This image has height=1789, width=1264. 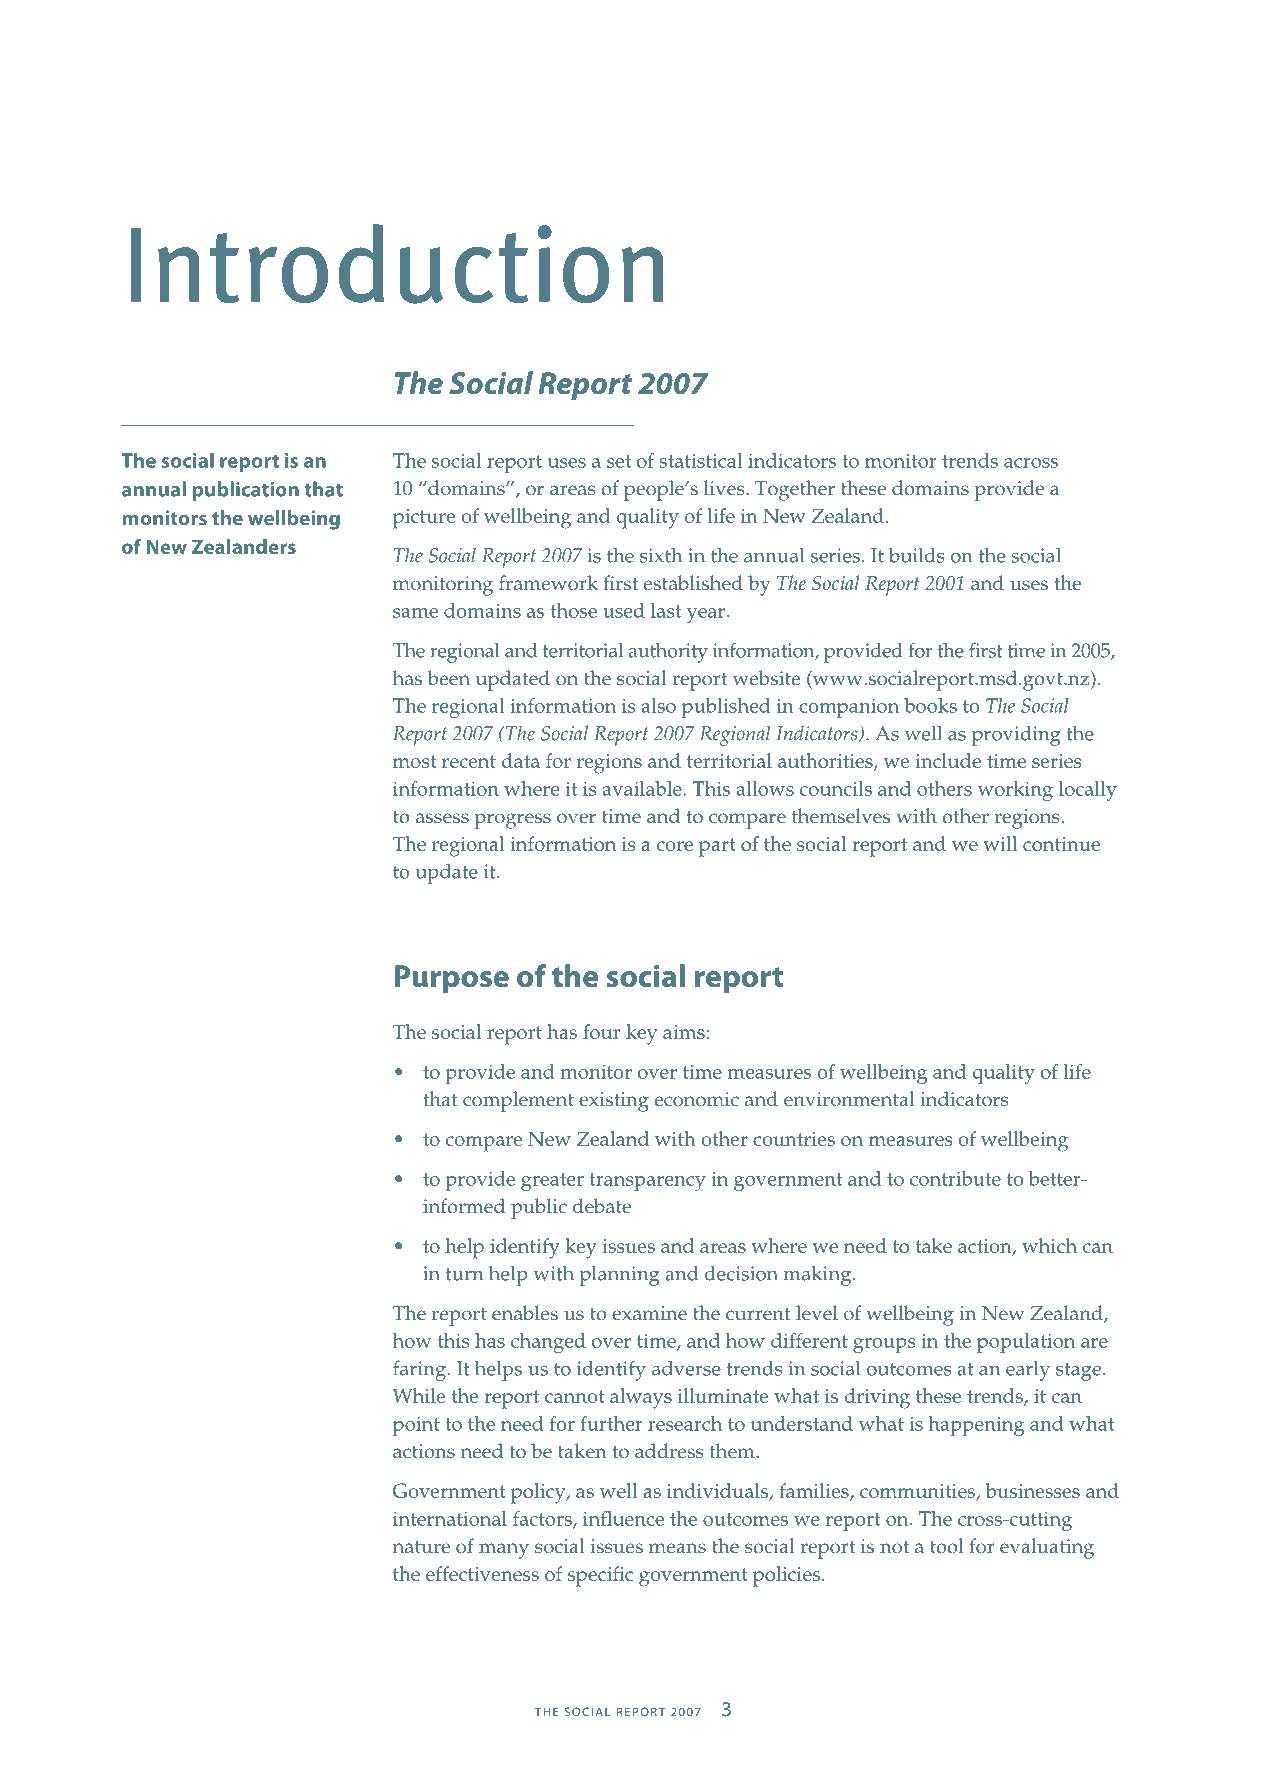 I want to click on many, so click(x=504, y=1551).
